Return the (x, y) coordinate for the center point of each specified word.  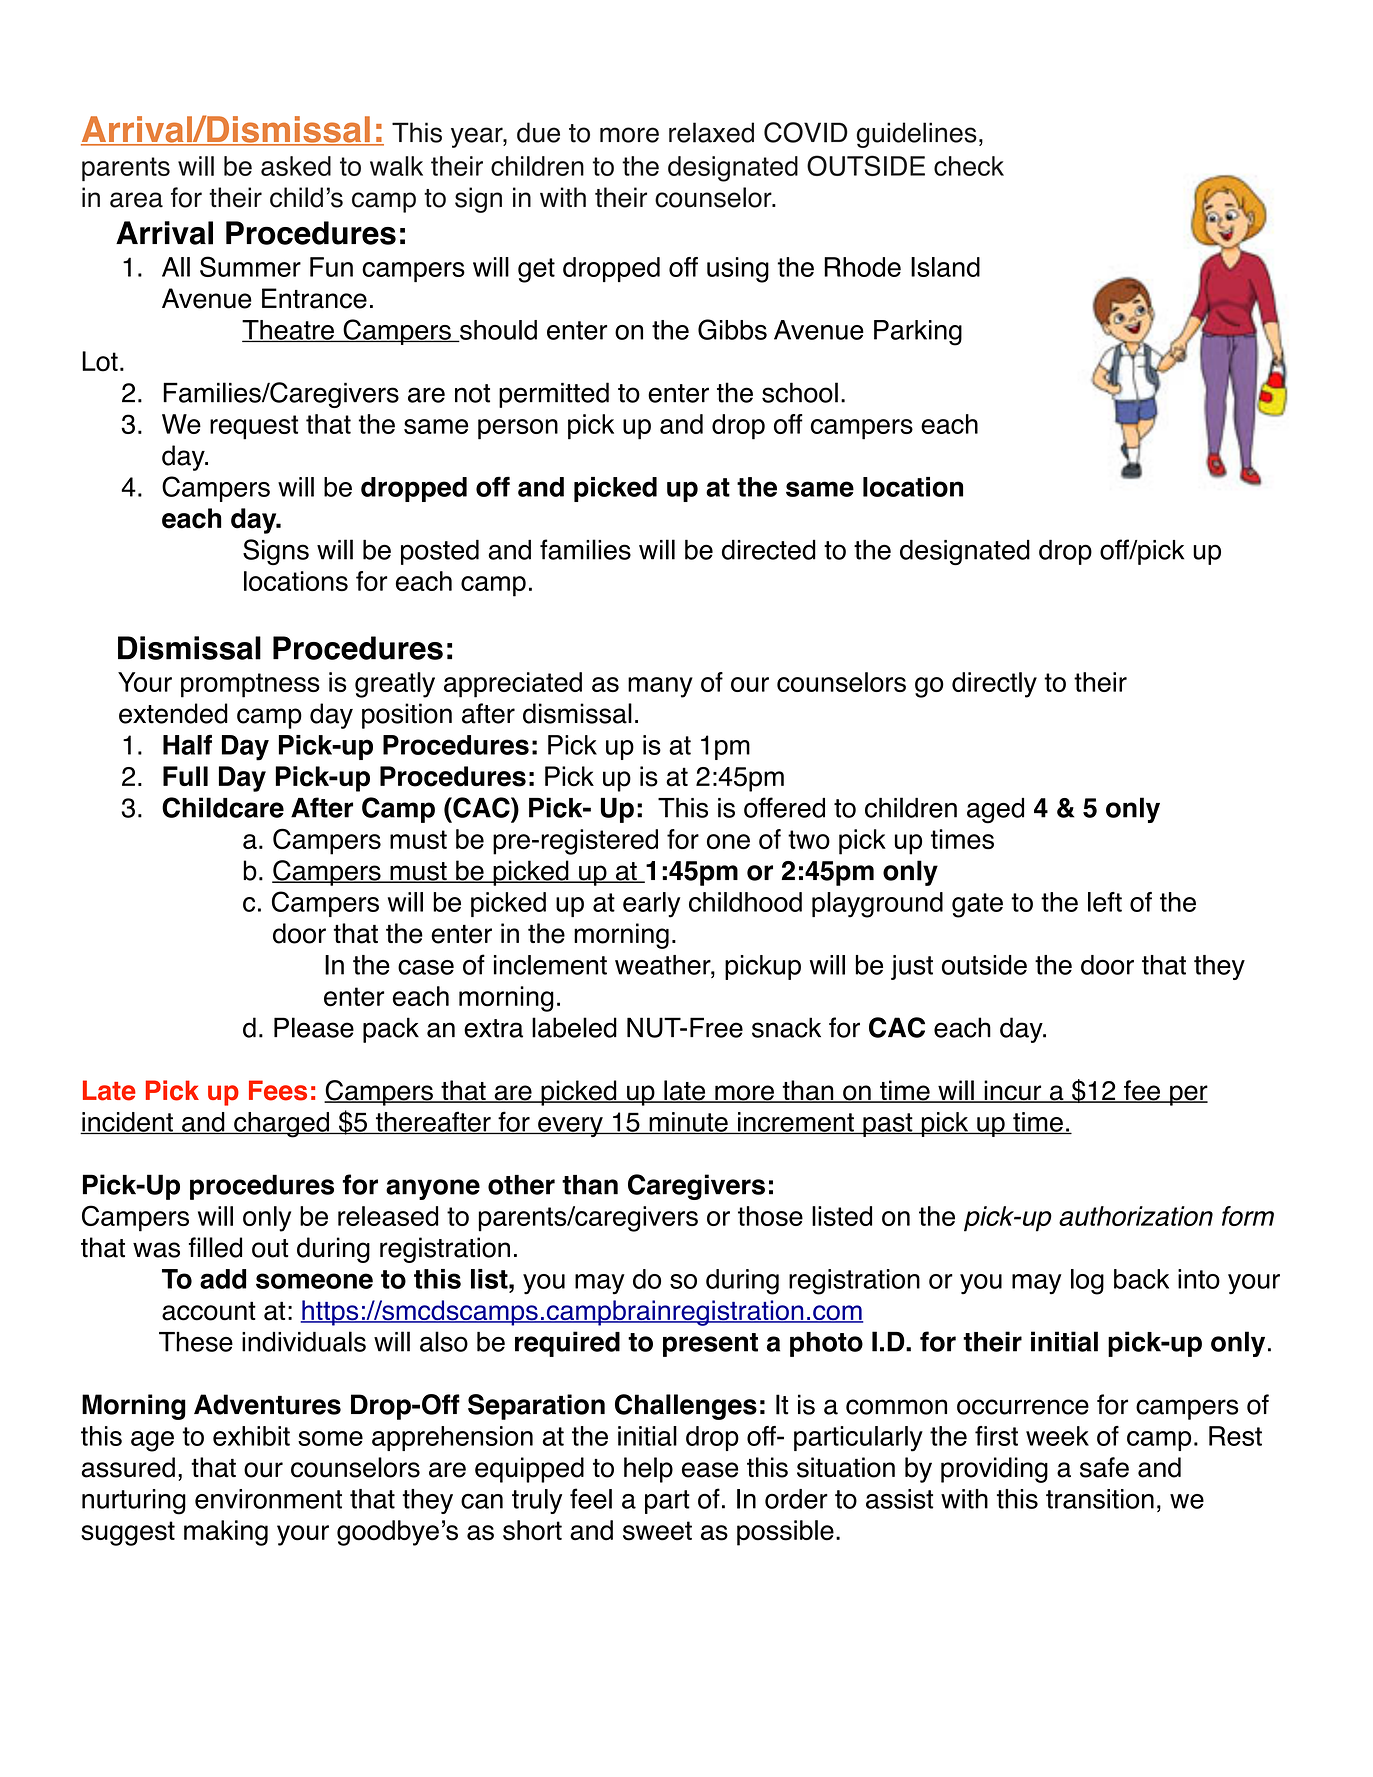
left (1105, 902)
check (969, 166)
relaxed (711, 132)
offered (784, 807)
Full (185, 776)
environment (268, 1499)
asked (296, 166)
